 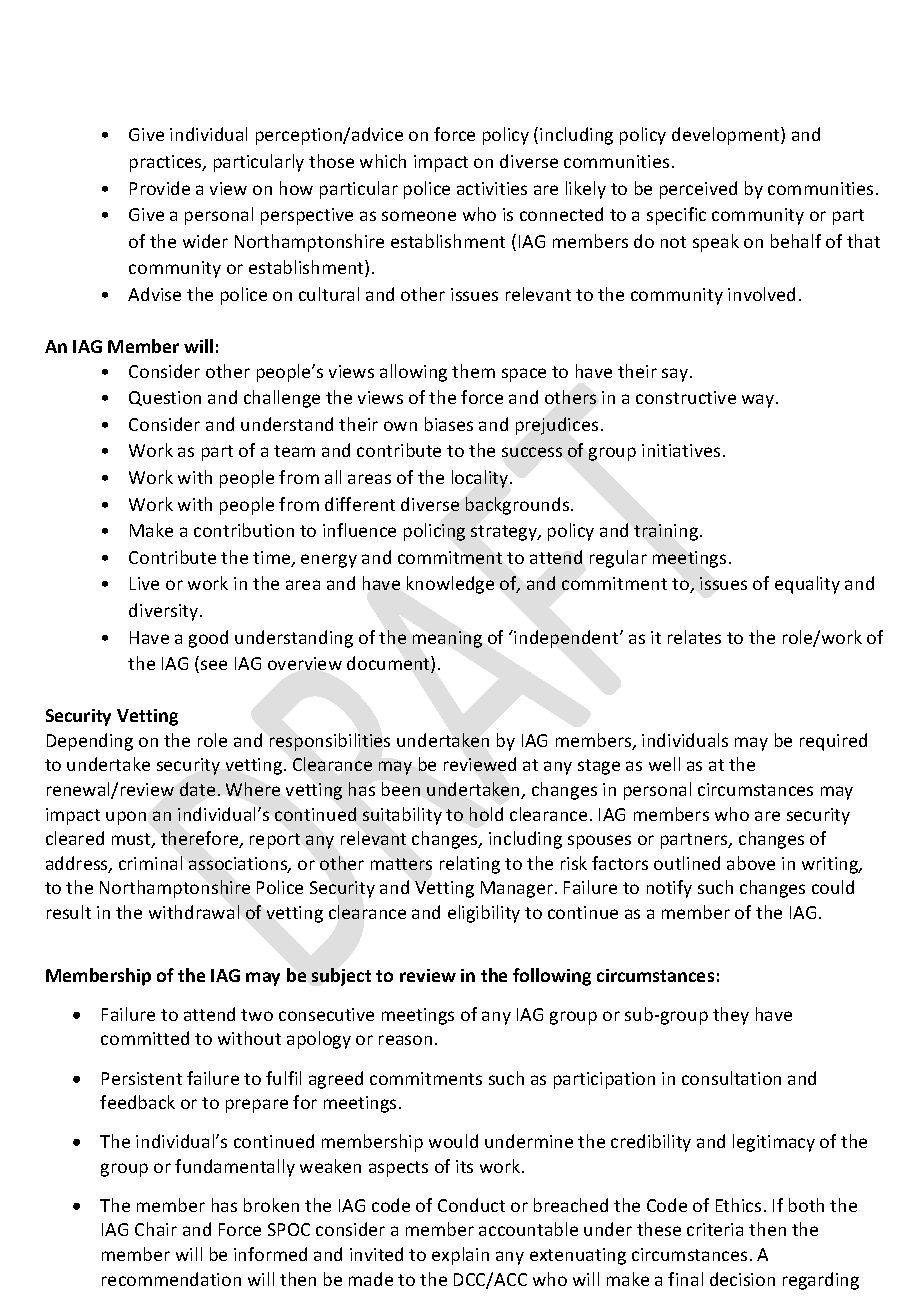 I want to click on activities, so click(x=492, y=188).
